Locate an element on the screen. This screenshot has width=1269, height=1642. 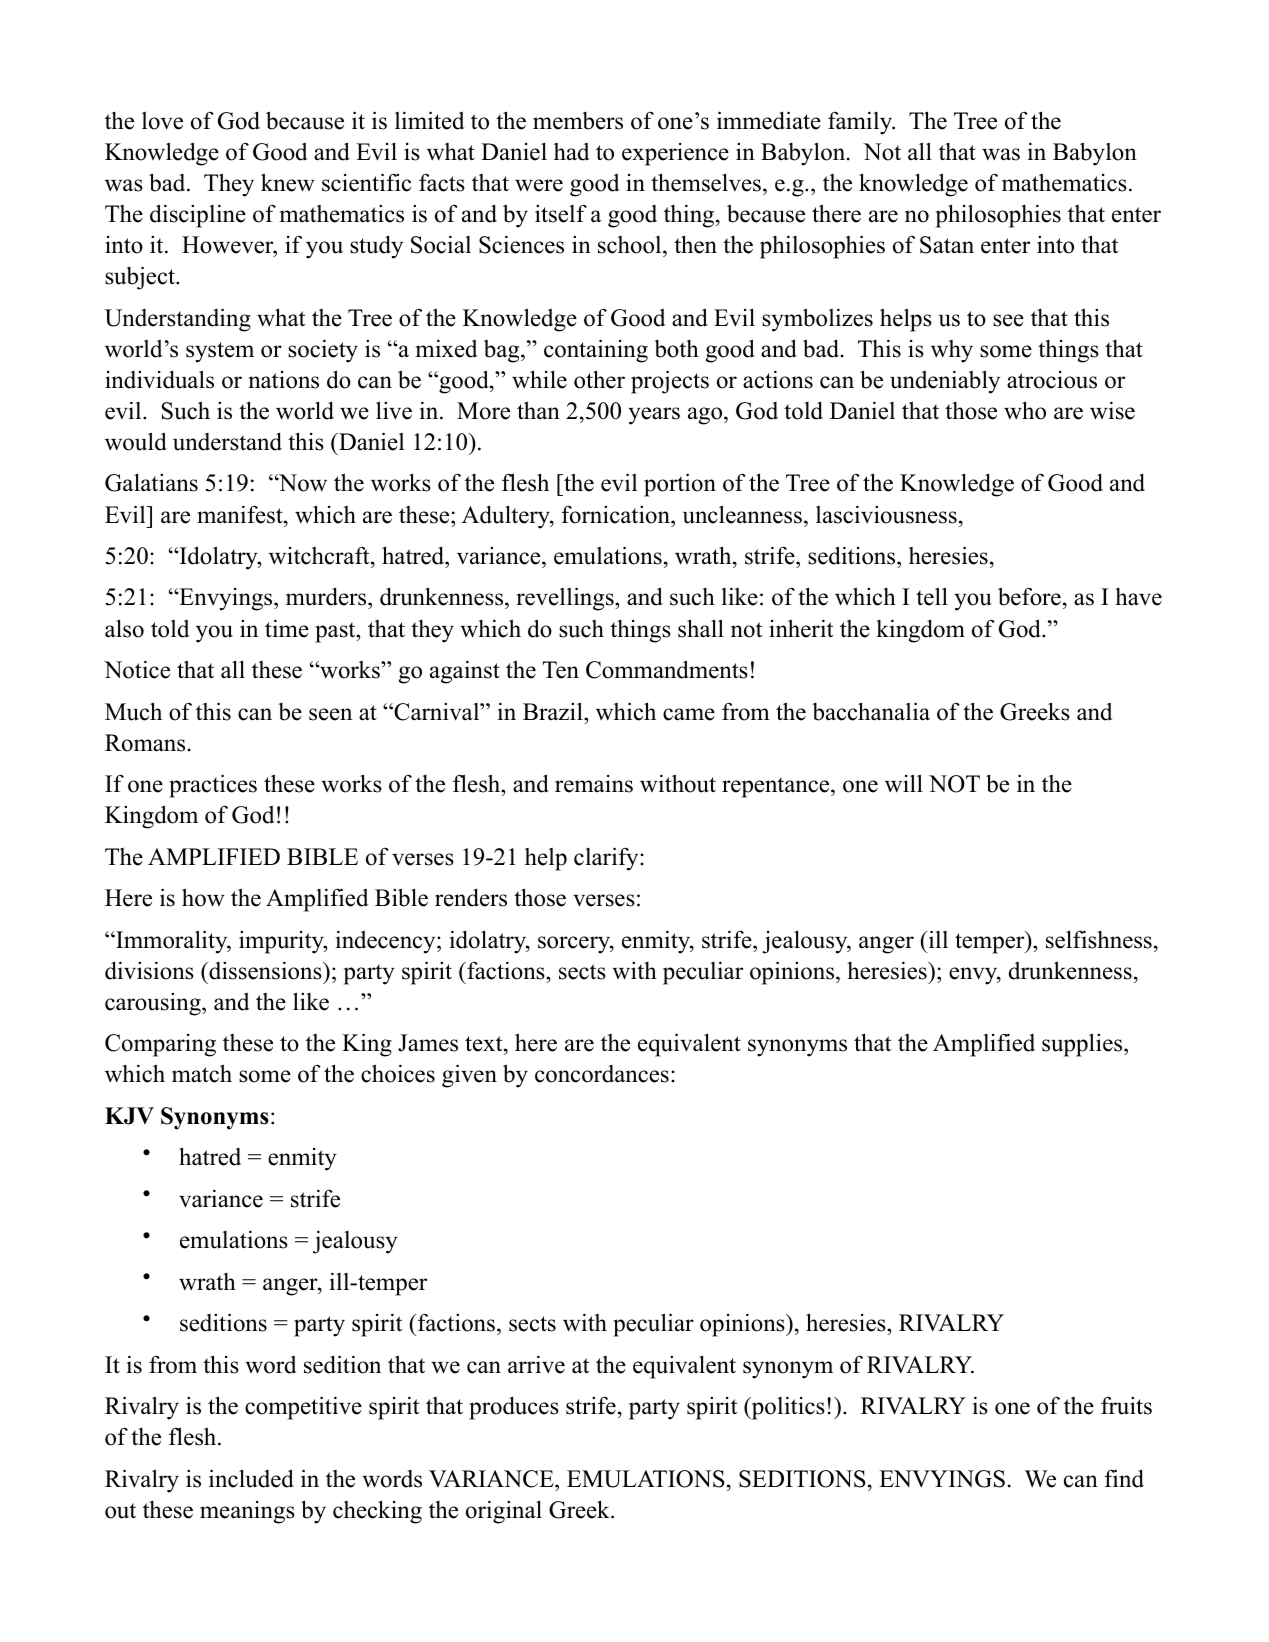
knew is located at coordinates (288, 182).
